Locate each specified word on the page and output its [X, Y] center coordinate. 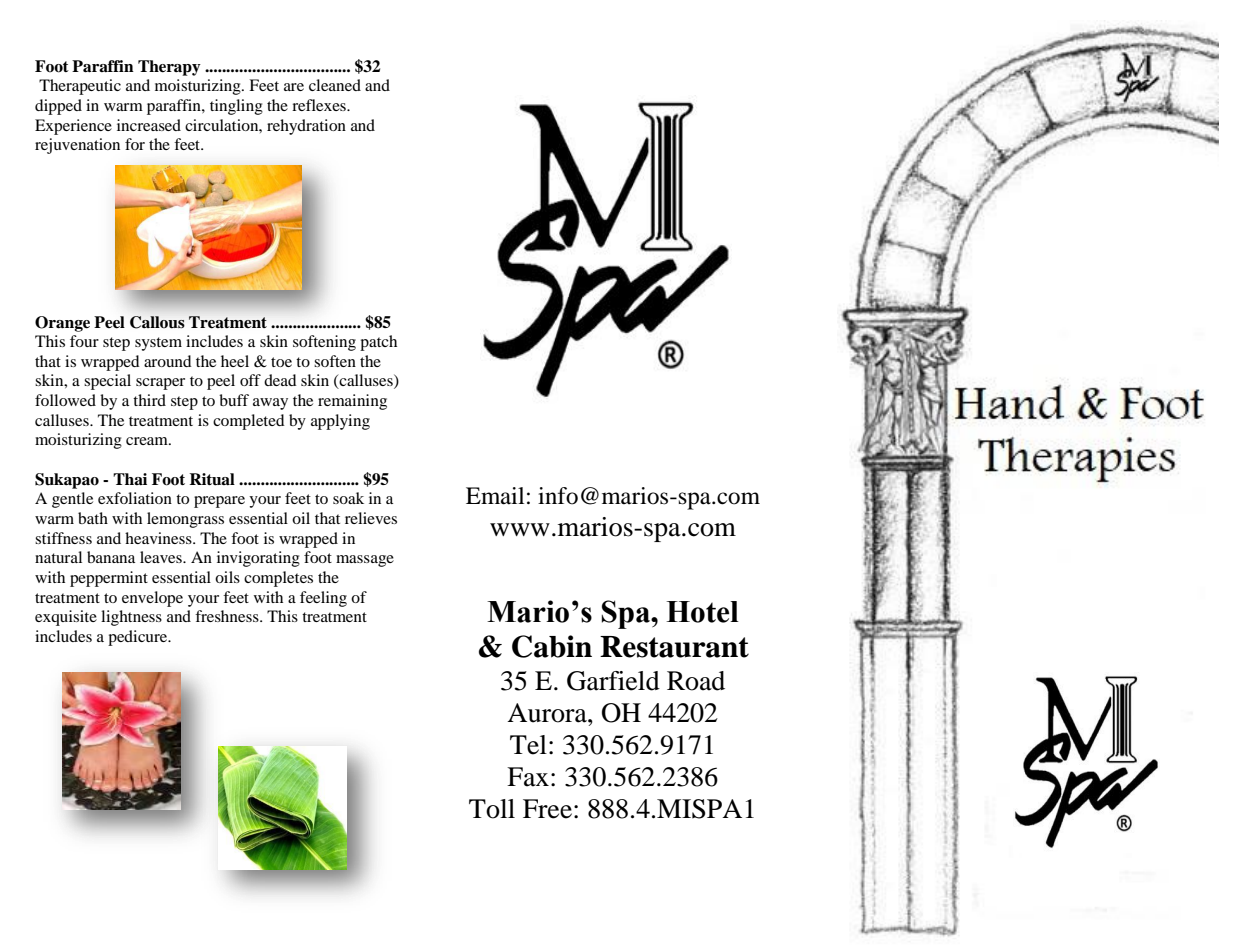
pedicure [139, 638]
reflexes [320, 105]
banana [111, 557]
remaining [352, 402]
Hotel [702, 612]
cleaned [335, 85]
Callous [157, 322]
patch [378, 343]
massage [365, 561]
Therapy [169, 68]
